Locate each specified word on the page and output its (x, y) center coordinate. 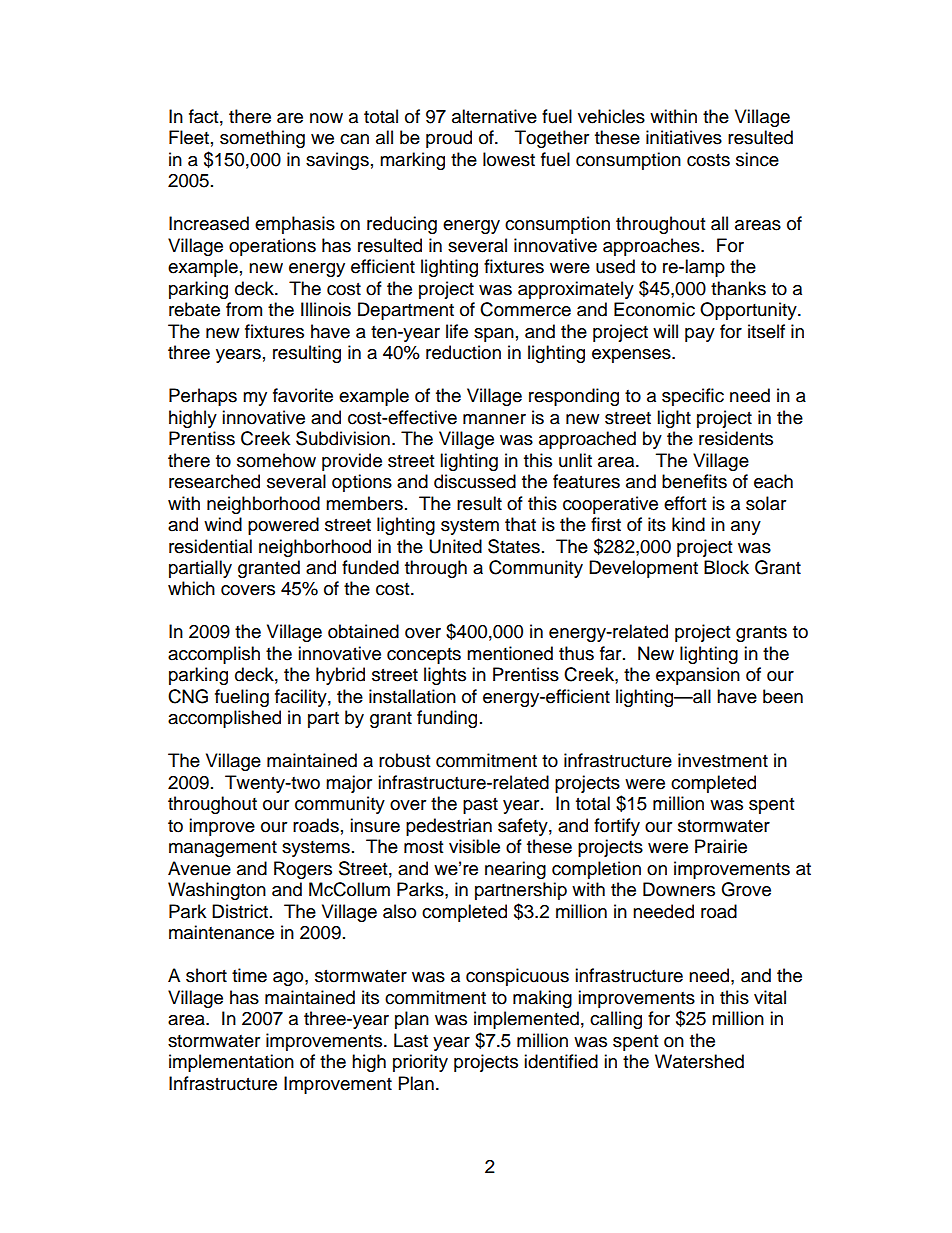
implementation (231, 1063)
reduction (463, 352)
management (223, 849)
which (191, 588)
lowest (509, 159)
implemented (526, 1020)
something (262, 139)
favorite (303, 395)
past (480, 806)
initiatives (684, 137)
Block (726, 567)
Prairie (721, 846)
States (514, 546)
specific (693, 397)
